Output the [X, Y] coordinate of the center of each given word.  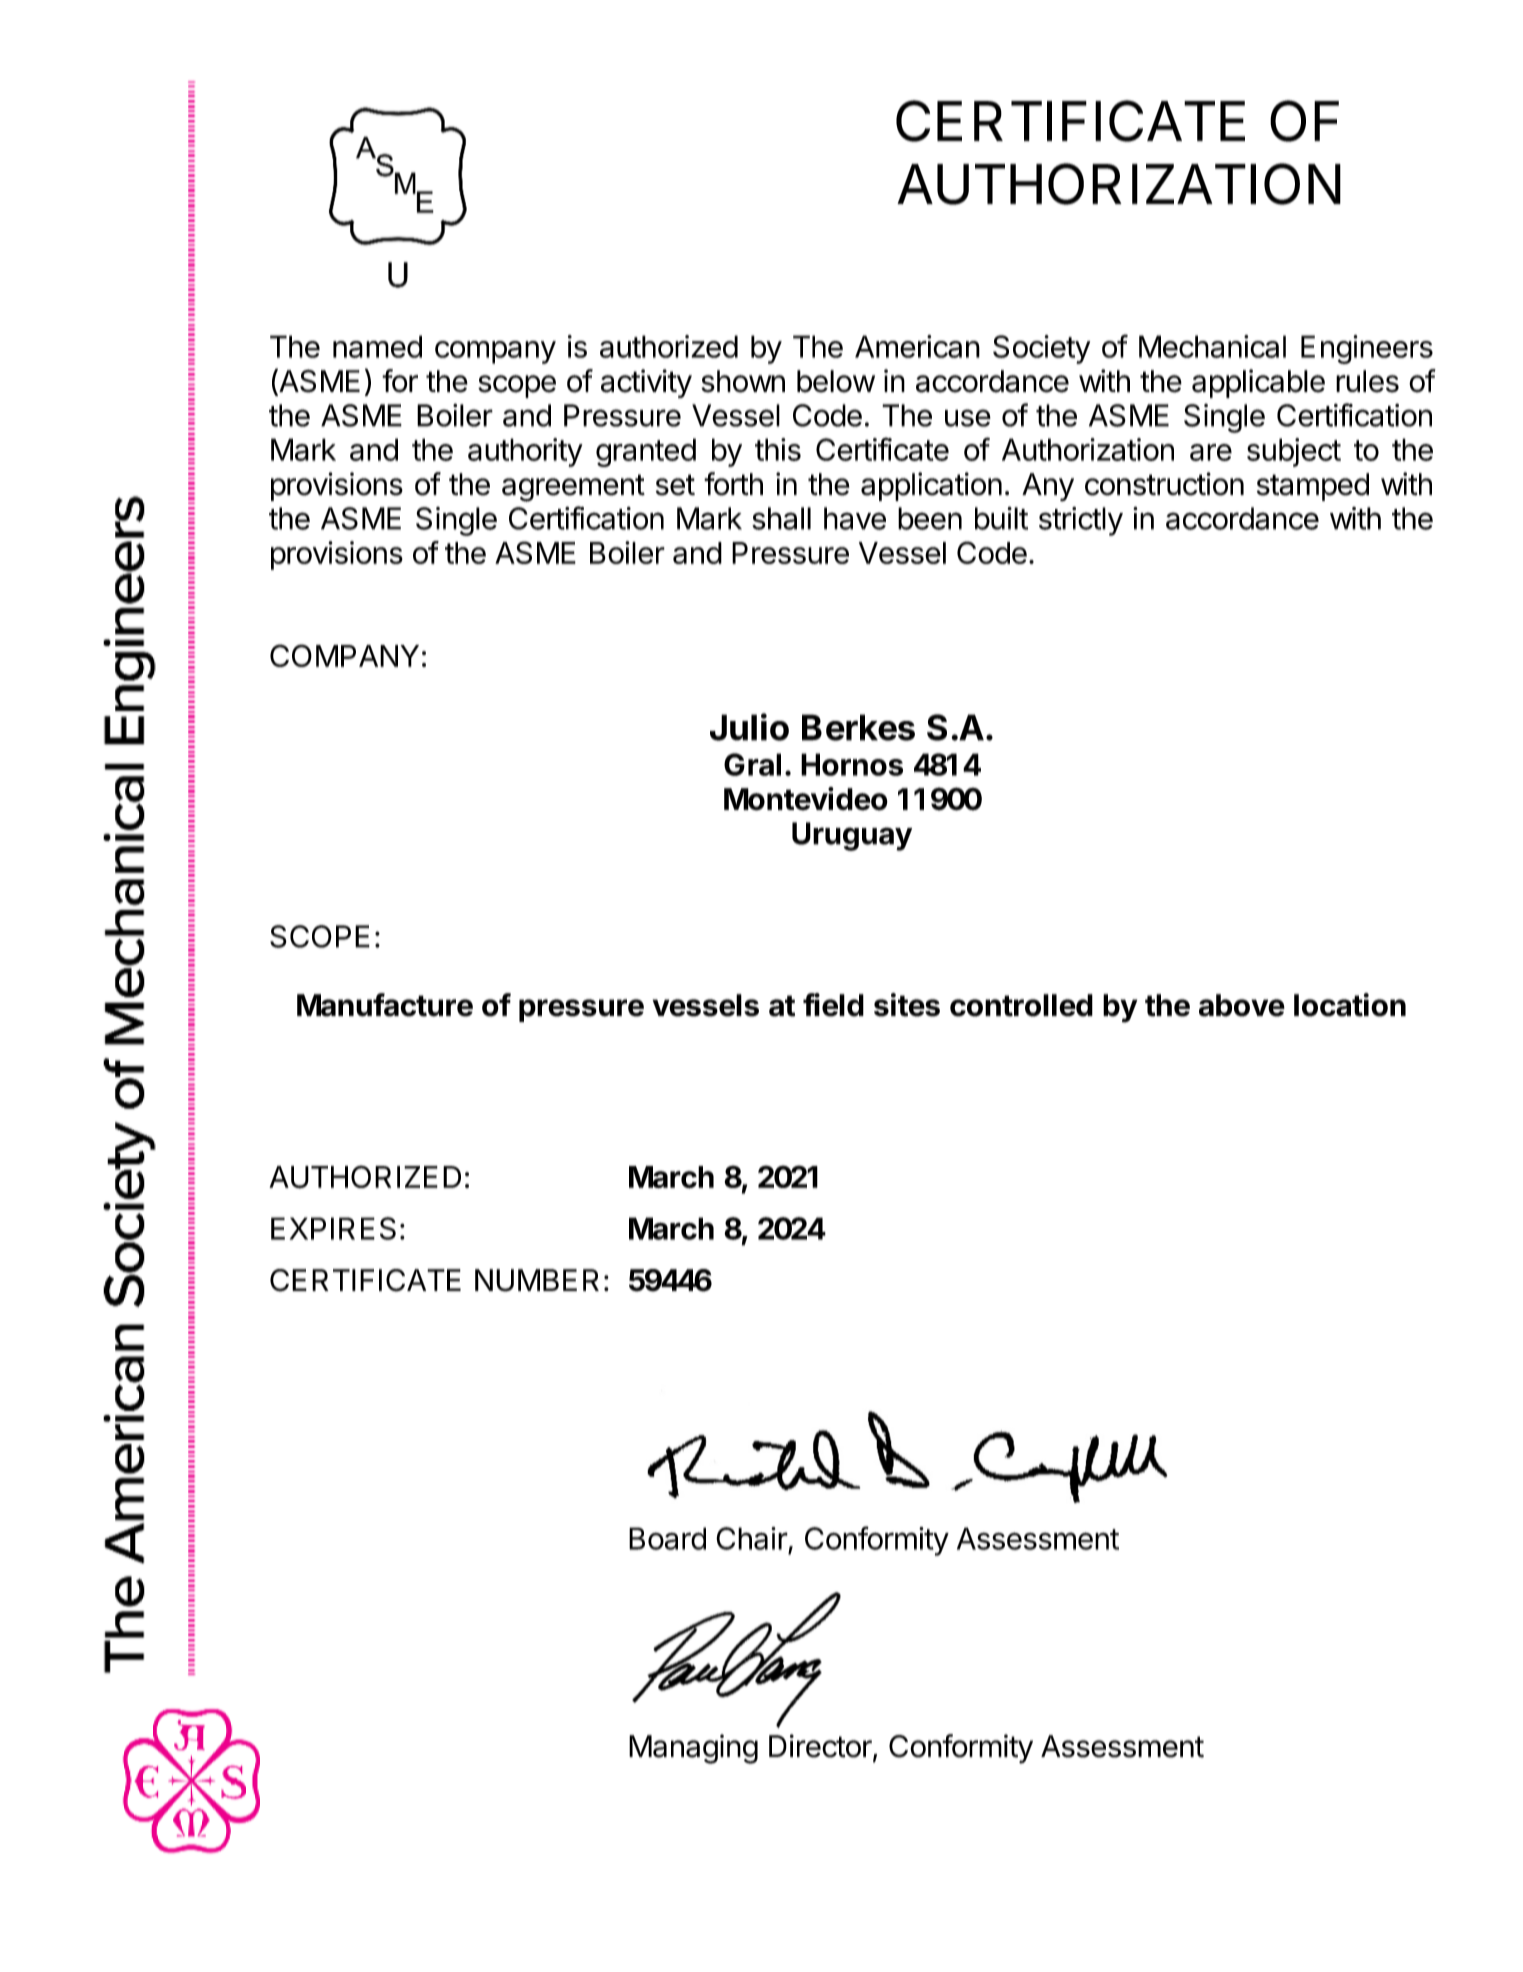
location [1350, 1005]
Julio [749, 727]
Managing [693, 1749]
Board [667, 1538]
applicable [1258, 383]
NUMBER [537, 1280]
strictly [1081, 521]
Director [820, 1746]
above [1242, 1005]
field [833, 1005]
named [377, 346]
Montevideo [806, 799]
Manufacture [385, 1005]
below [836, 381]
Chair [752, 1538]
